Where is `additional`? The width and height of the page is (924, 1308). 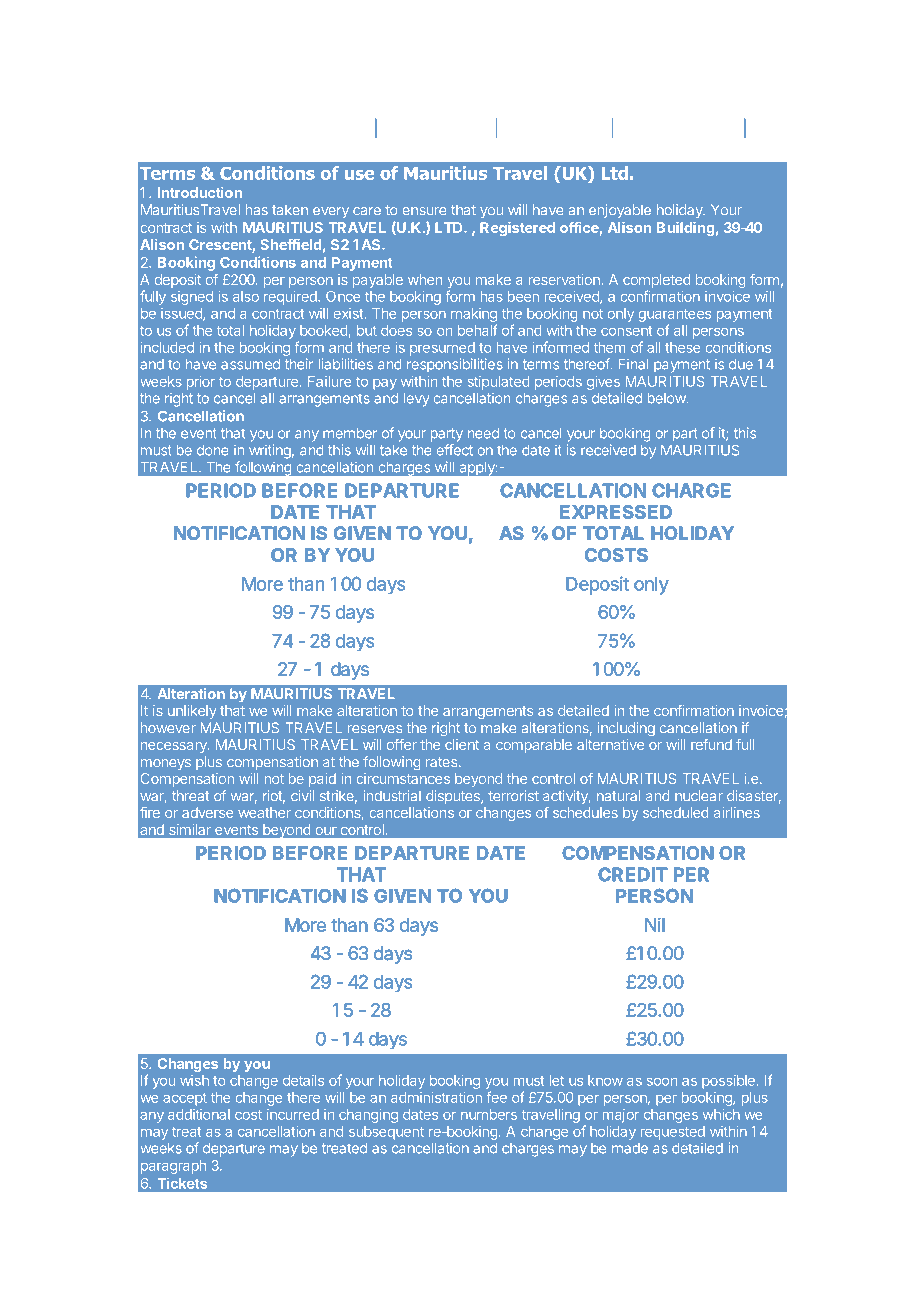
additional is located at coordinates (199, 1114).
